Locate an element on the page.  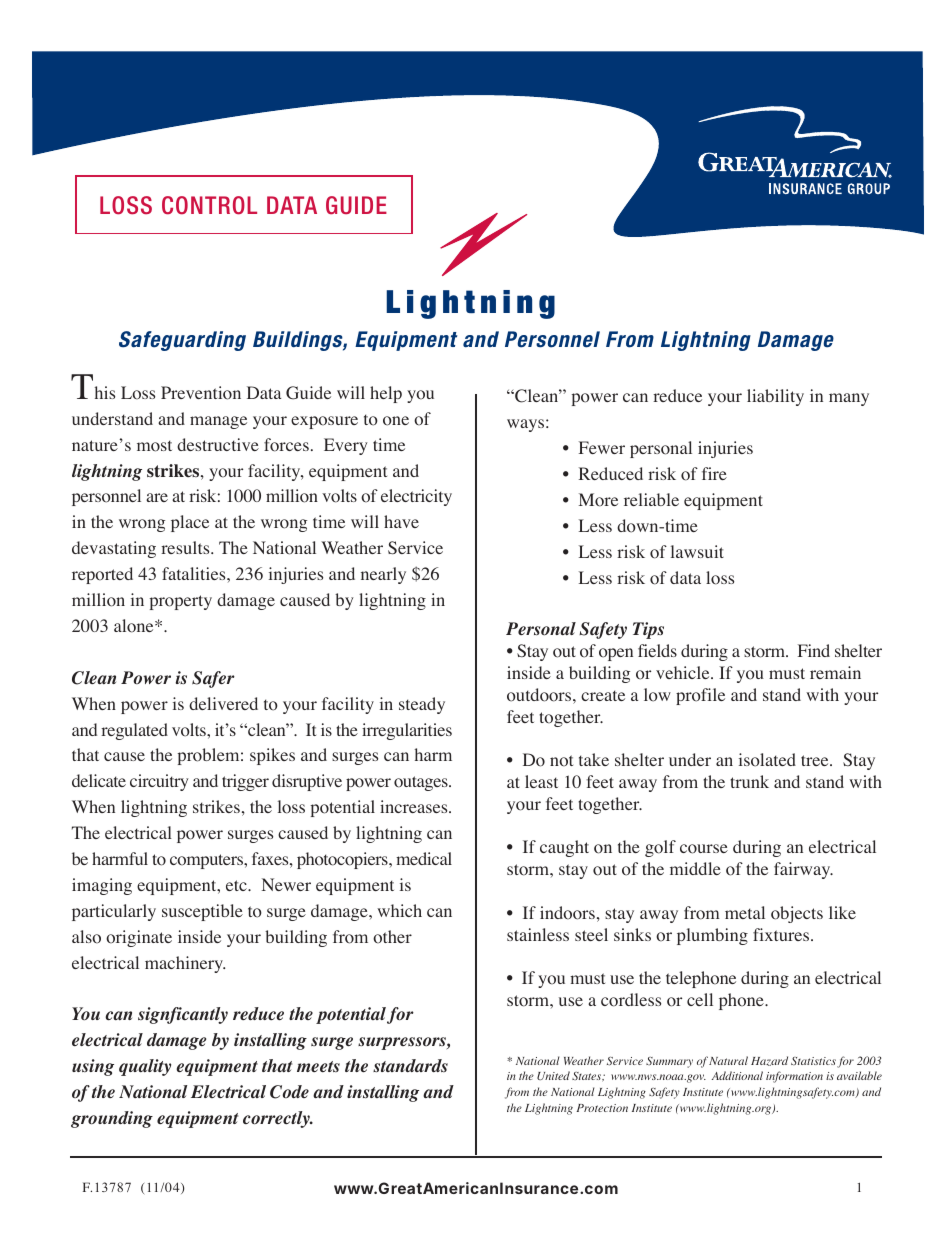
trunk is located at coordinates (749, 781).
